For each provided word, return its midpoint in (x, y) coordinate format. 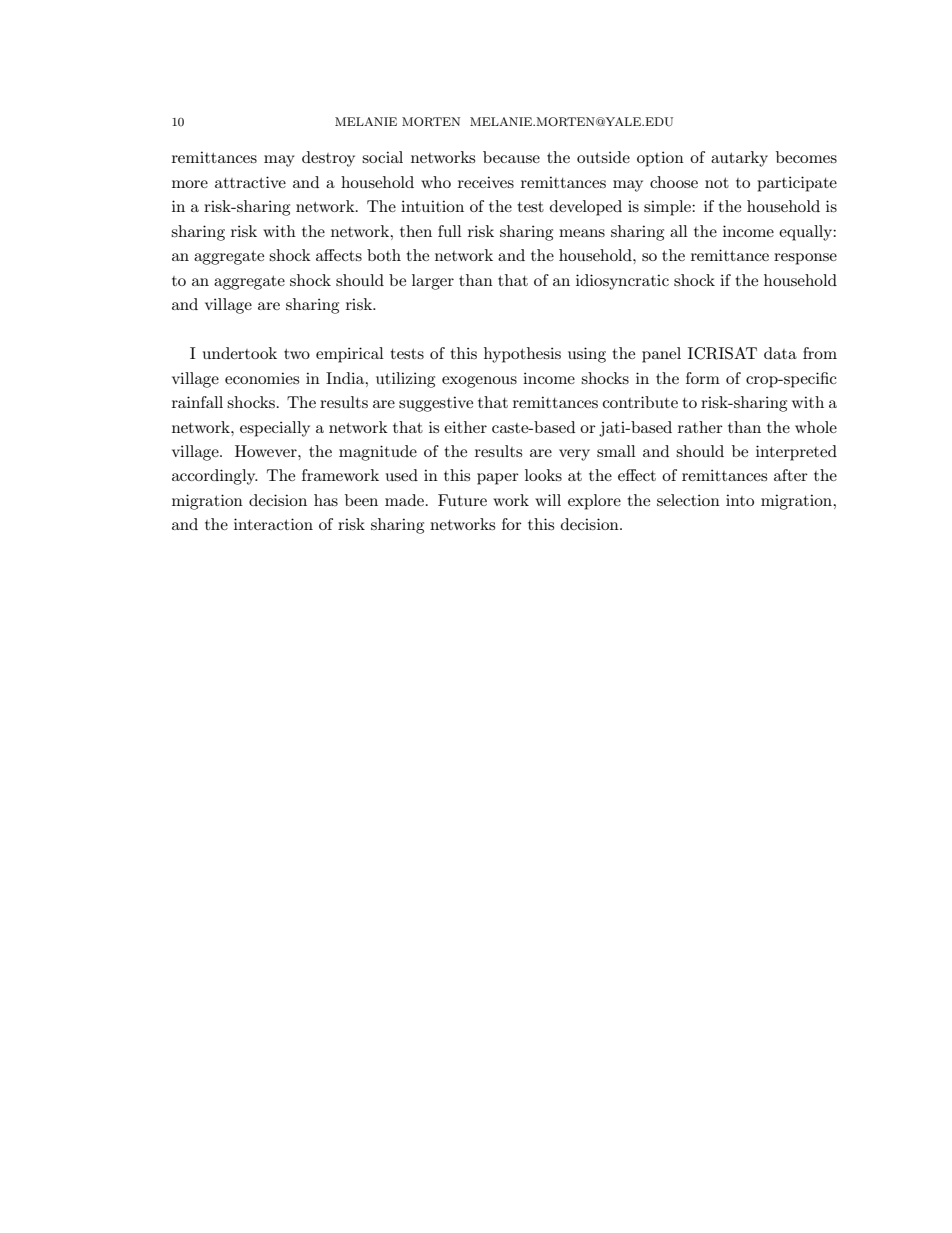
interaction (273, 524)
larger (433, 282)
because (511, 157)
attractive (250, 182)
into (740, 500)
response (805, 259)
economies (262, 378)
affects (339, 255)
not (717, 183)
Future (462, 500)
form (703, 378)
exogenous (479, 382)
